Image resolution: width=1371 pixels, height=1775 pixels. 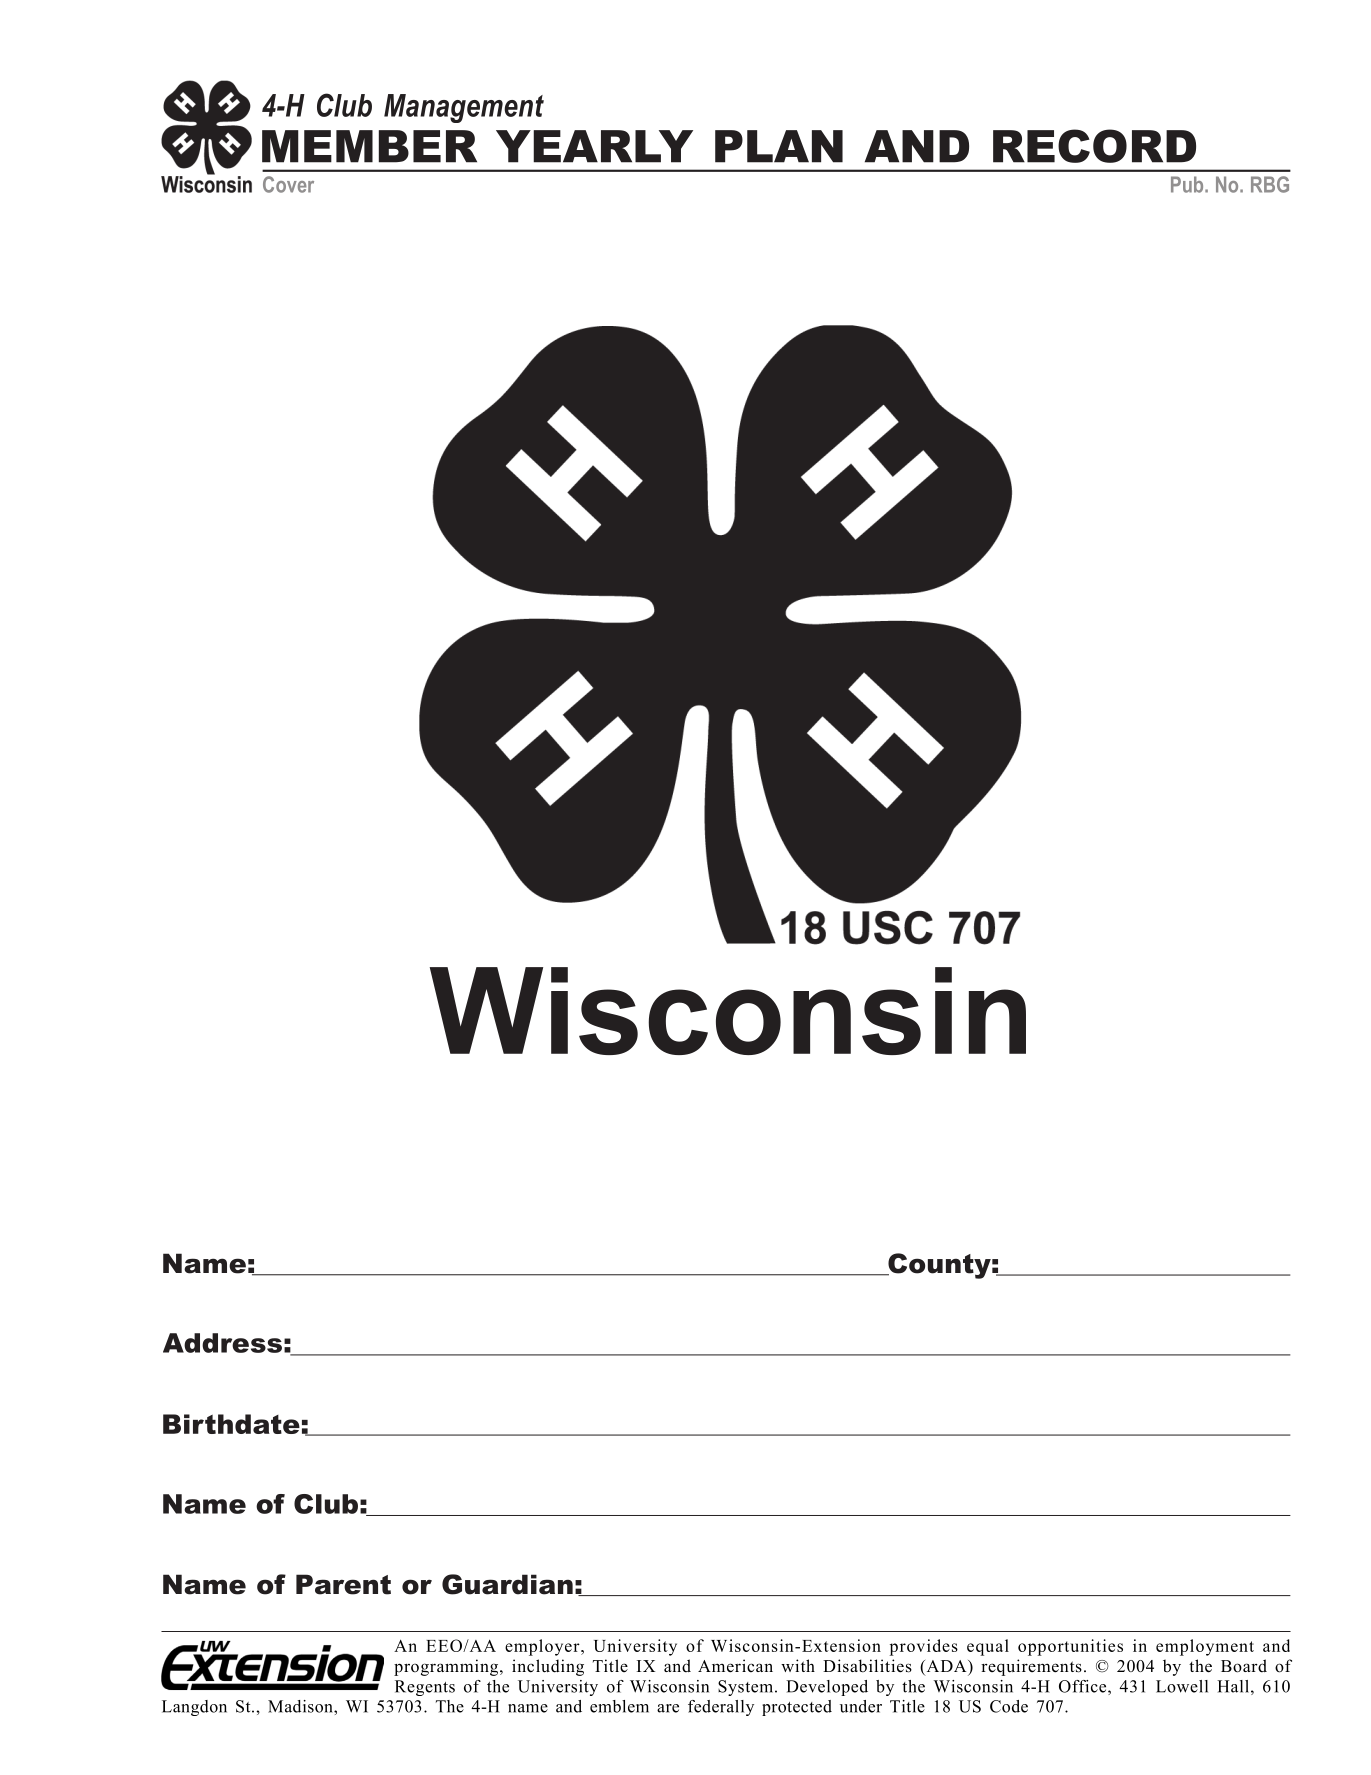 I want to click on YEARLY, so click(x=594, y=146).
